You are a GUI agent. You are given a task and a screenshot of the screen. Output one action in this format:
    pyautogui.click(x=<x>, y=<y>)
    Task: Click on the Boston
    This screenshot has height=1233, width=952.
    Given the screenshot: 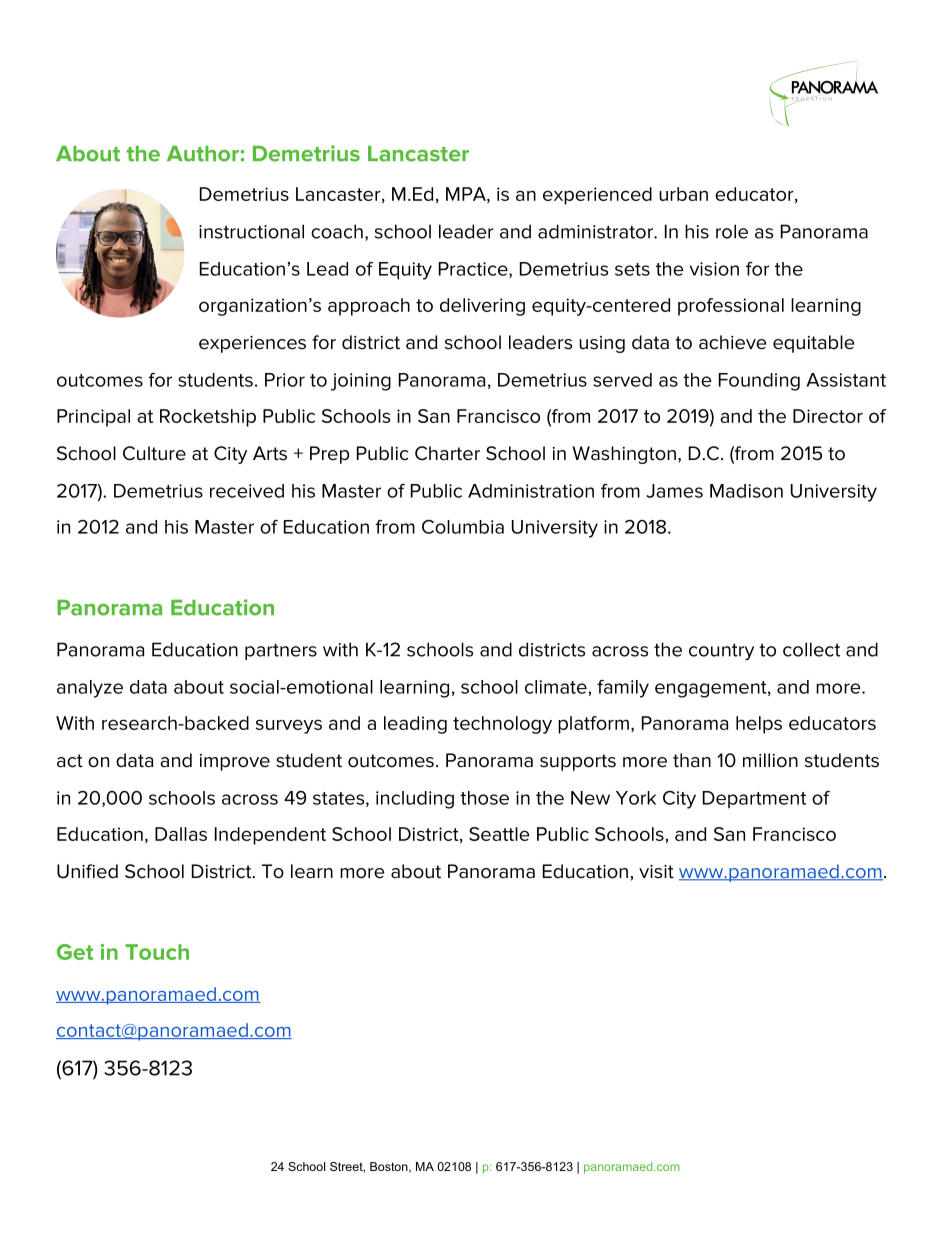 What is the action you would take?
    pyautogui.click(x=390, y=1167)
